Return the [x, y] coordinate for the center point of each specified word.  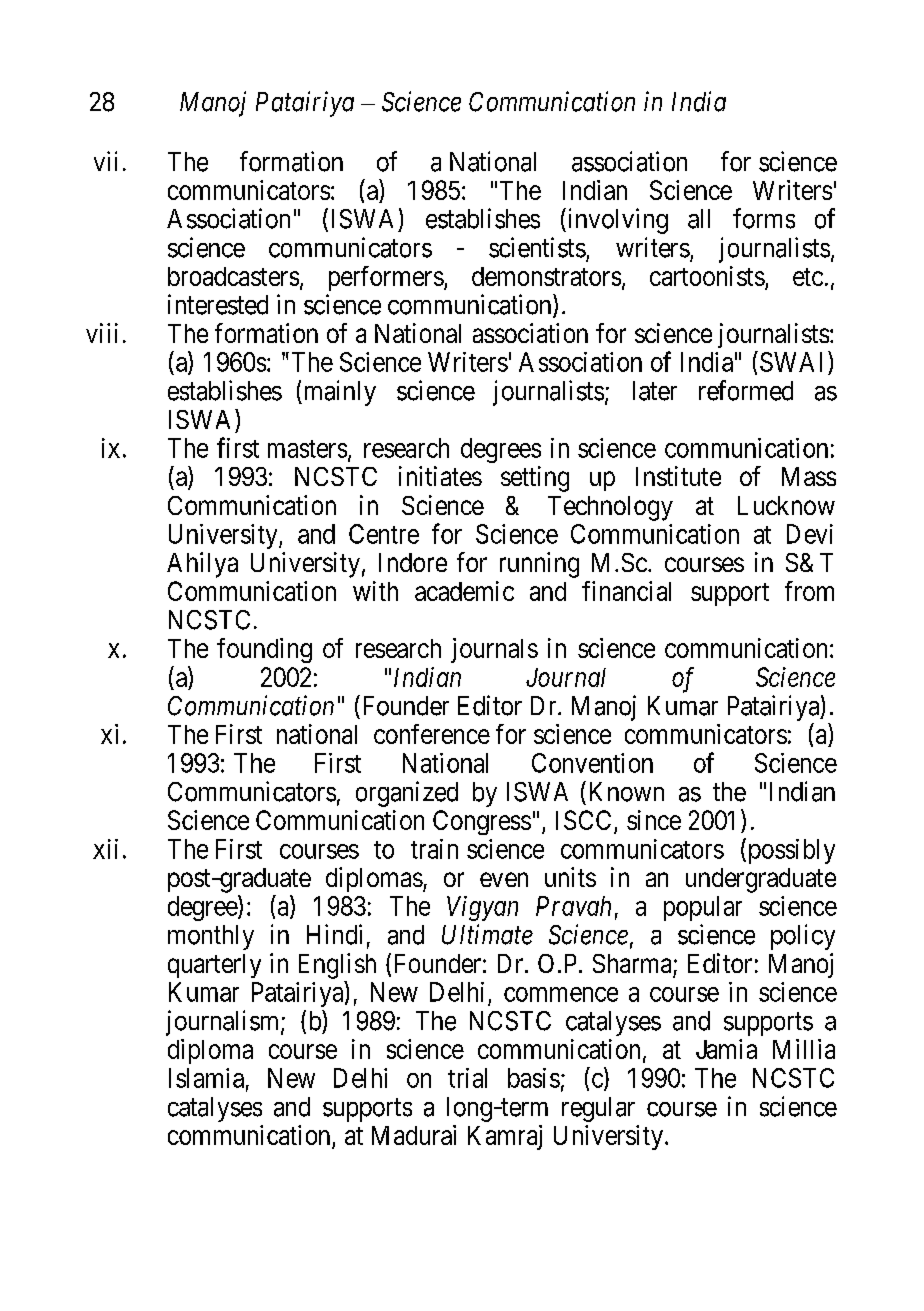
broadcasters [233, 276]
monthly [211, 937]
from [809, 591]
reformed [746, 390]
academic [464, 591]
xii [105, 849]
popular [703, 908]
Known [627, 792]
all [699, 219]
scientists [537, 247]
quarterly [214, 966]
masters [307, 449]
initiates [440, 476]
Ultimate [487, 934]
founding [264, 650]
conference [432, 734]
